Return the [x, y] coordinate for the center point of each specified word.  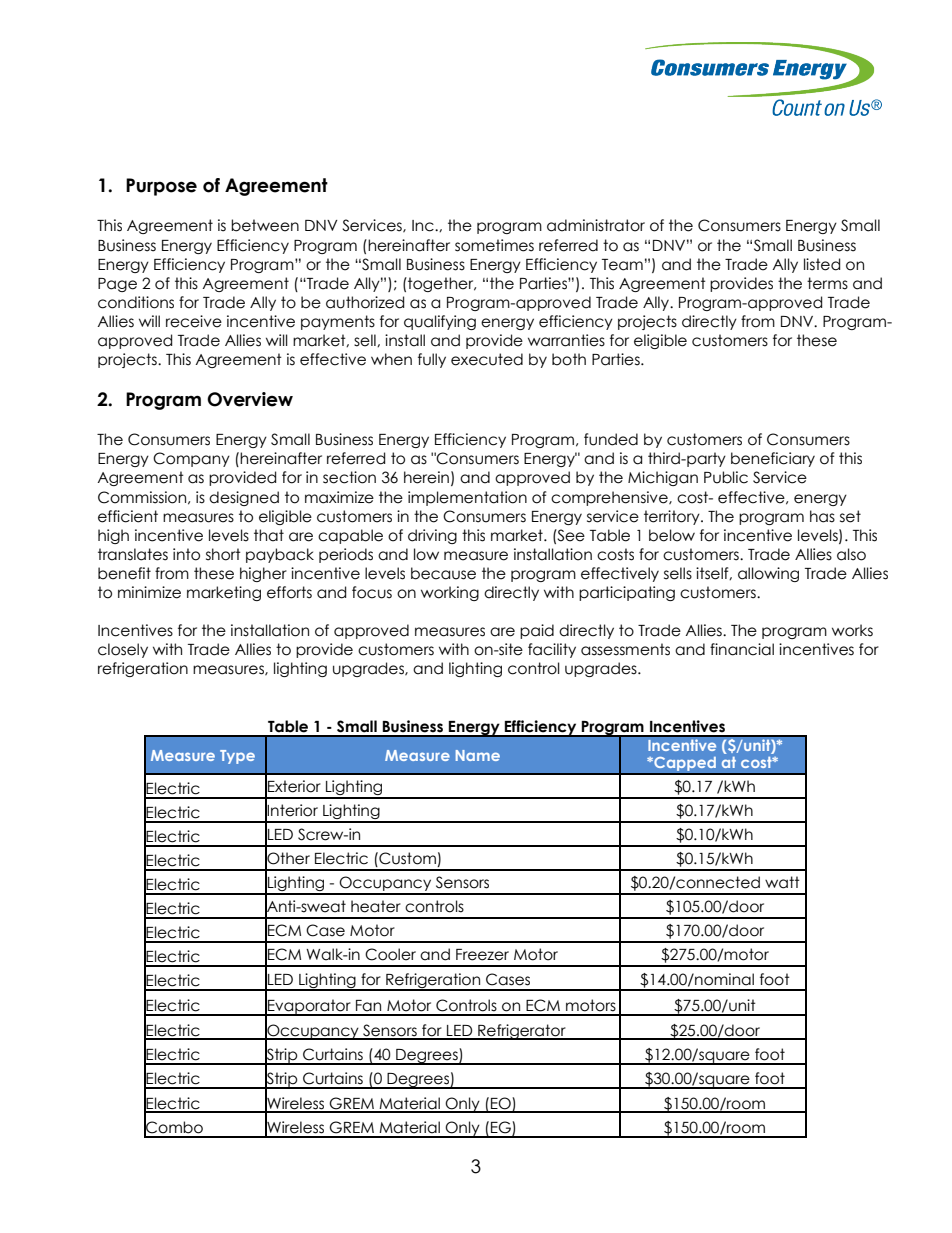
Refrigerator [522, 1032]
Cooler [390, 954]
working [450, 593]
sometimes [494, 245]
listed [822, 264]
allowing [768, 574]
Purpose [161, 187]
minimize [149, 592]
